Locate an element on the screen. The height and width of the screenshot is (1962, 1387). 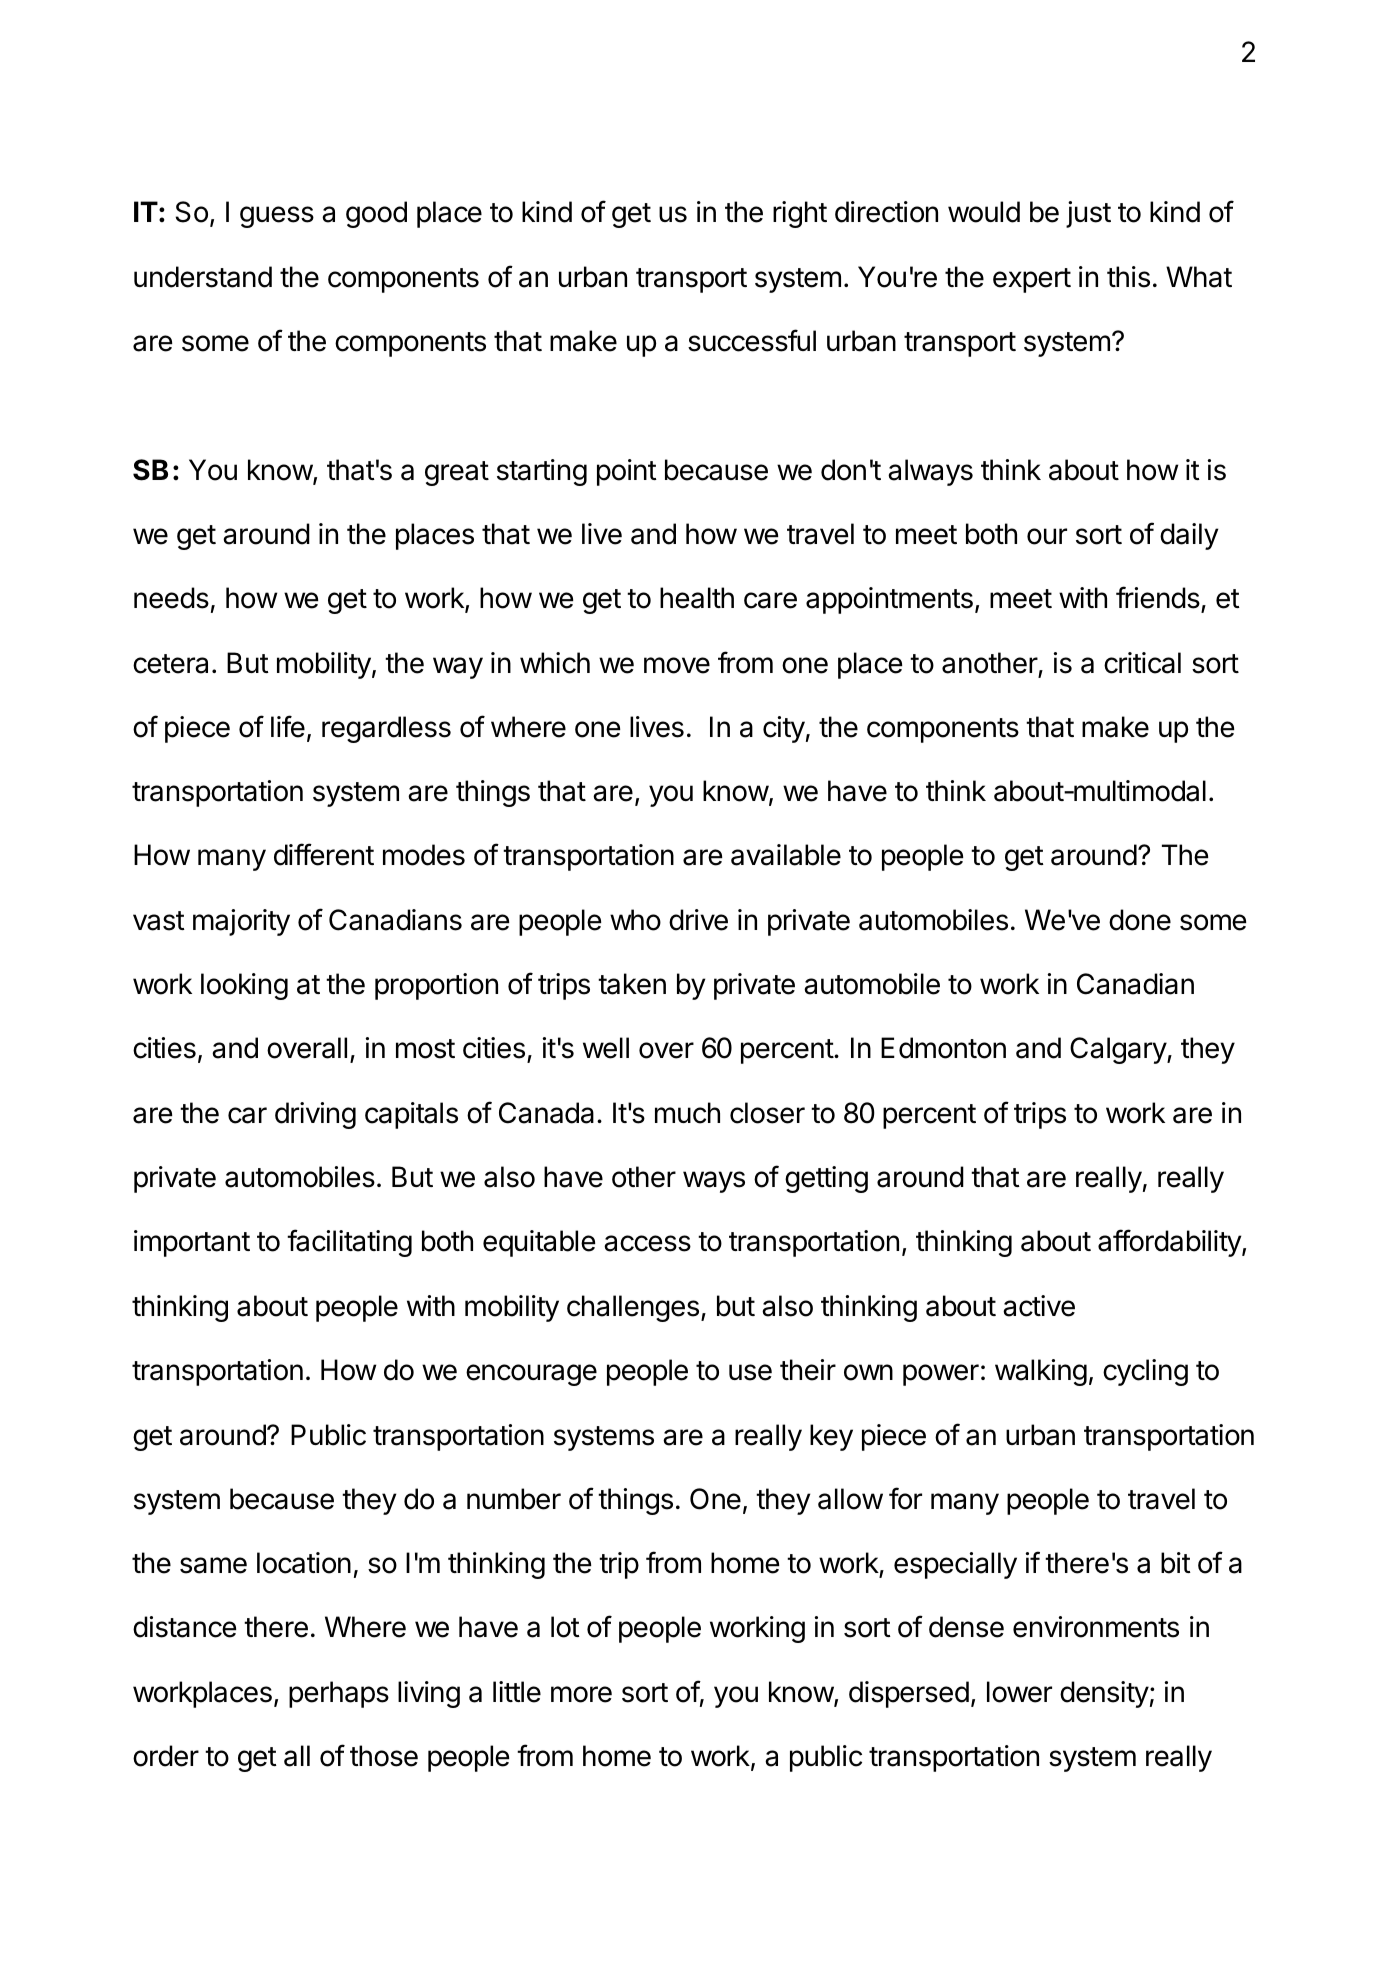
Calgary is located at coordinates (1119, 1050).
